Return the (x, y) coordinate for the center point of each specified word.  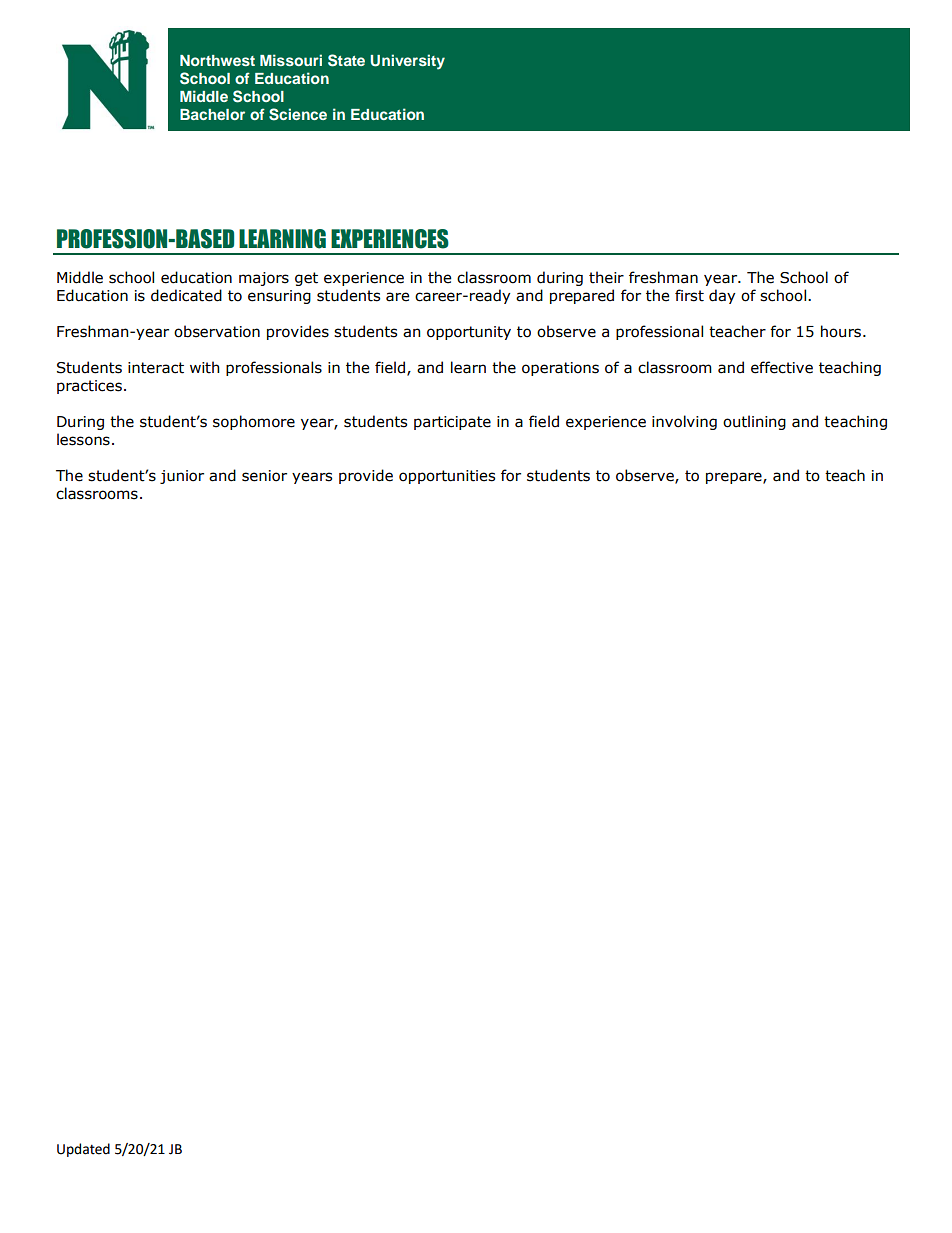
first (689, 295)
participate (452, 423)
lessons (83, 439)
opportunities (447, 477)
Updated (83, 1150)
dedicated (186, 295)
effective (782, 367)
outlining (754, 422)
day (722, 296)
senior (264, 476)
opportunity (469, 333)
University (407, 62)
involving (684, 422)
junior (182, 477)
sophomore (254, 422)
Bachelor (212, 114)
